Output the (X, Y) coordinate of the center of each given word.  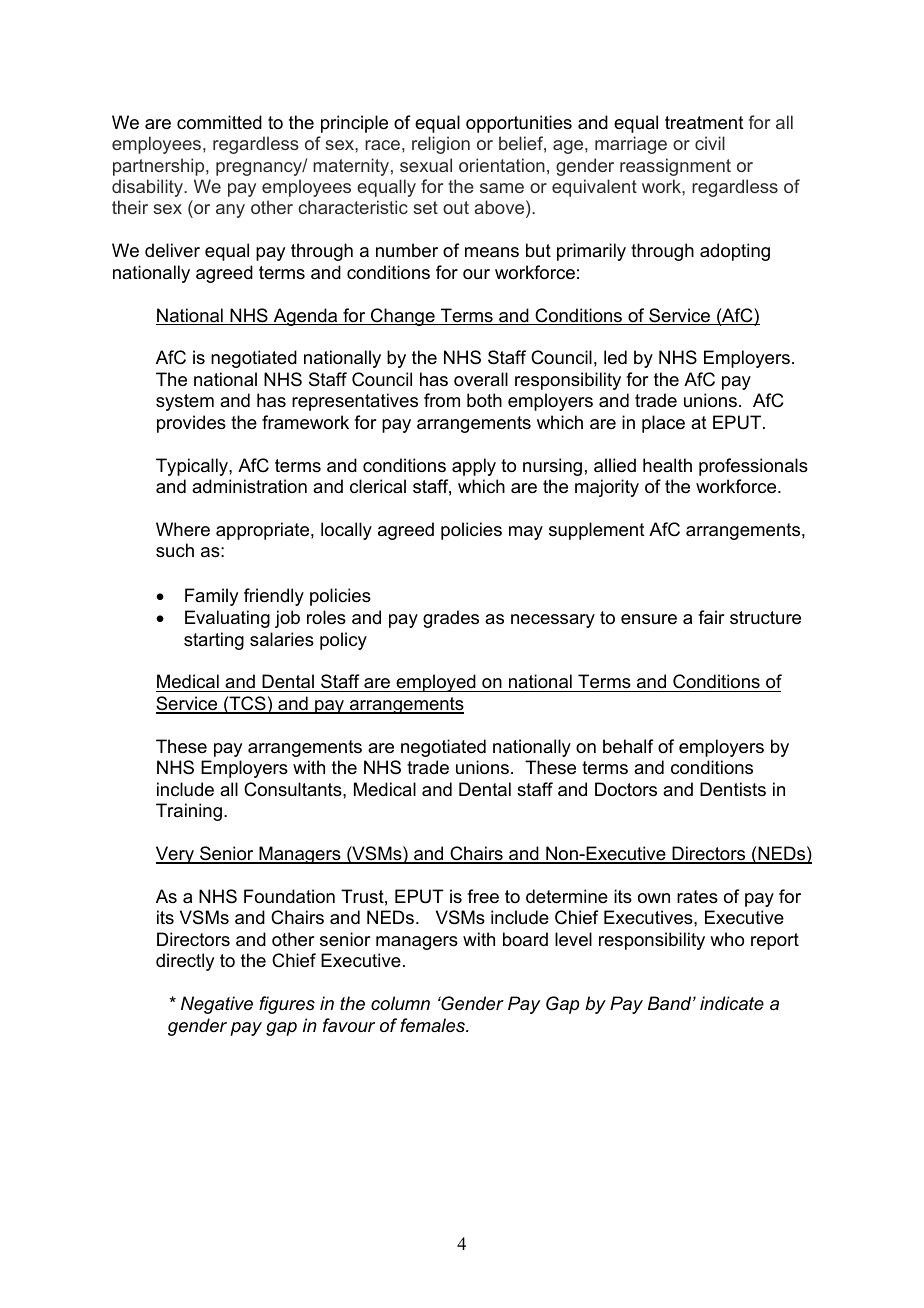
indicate (732, 1003)
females (434, 1025)
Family (211, 597)
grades (451, 619)
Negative (217, 1005)
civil (710, 143)
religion (441, 145)
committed (219, 122)
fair (711, 617)
